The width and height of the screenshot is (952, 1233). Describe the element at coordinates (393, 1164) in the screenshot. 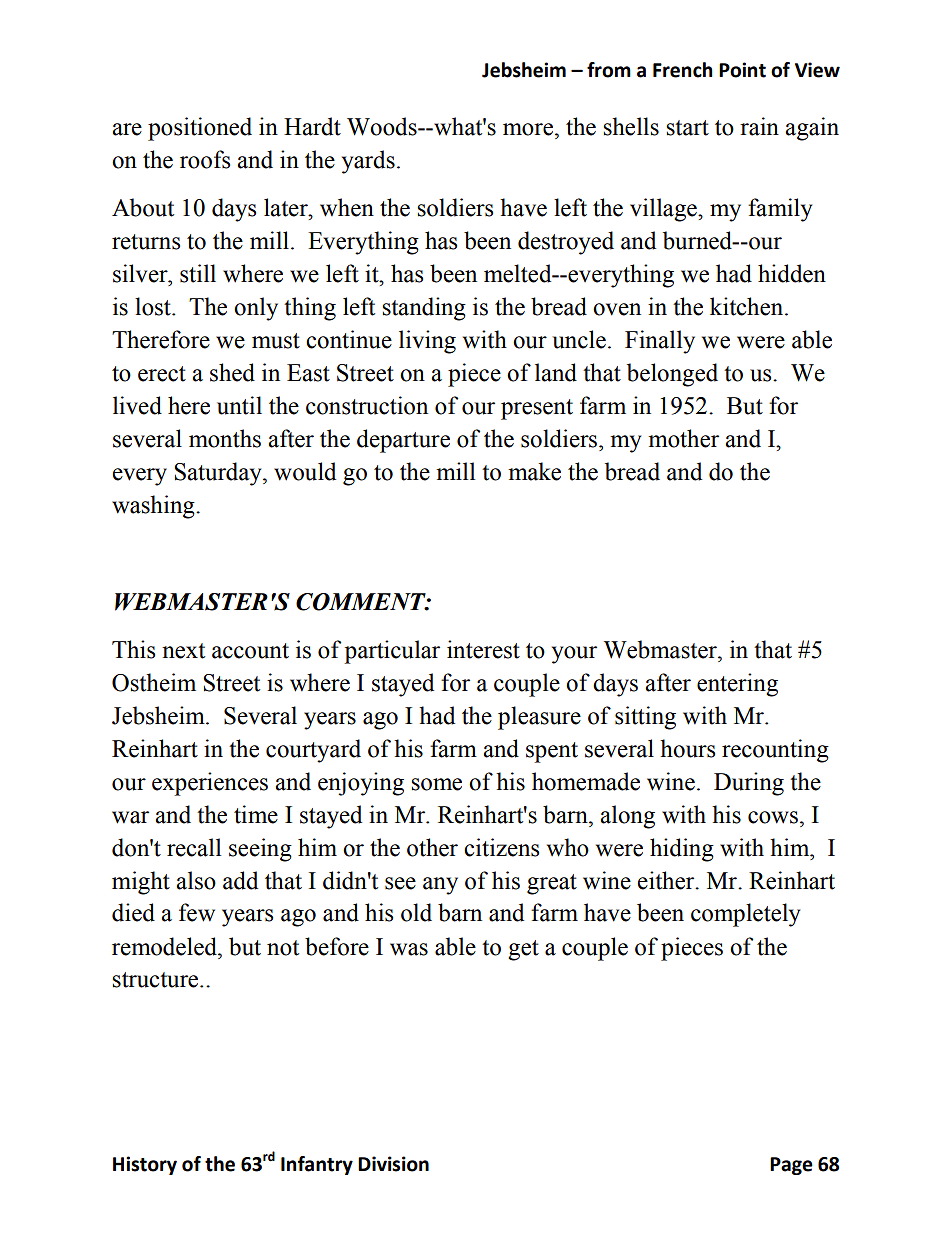

I see `Division` at that location.
